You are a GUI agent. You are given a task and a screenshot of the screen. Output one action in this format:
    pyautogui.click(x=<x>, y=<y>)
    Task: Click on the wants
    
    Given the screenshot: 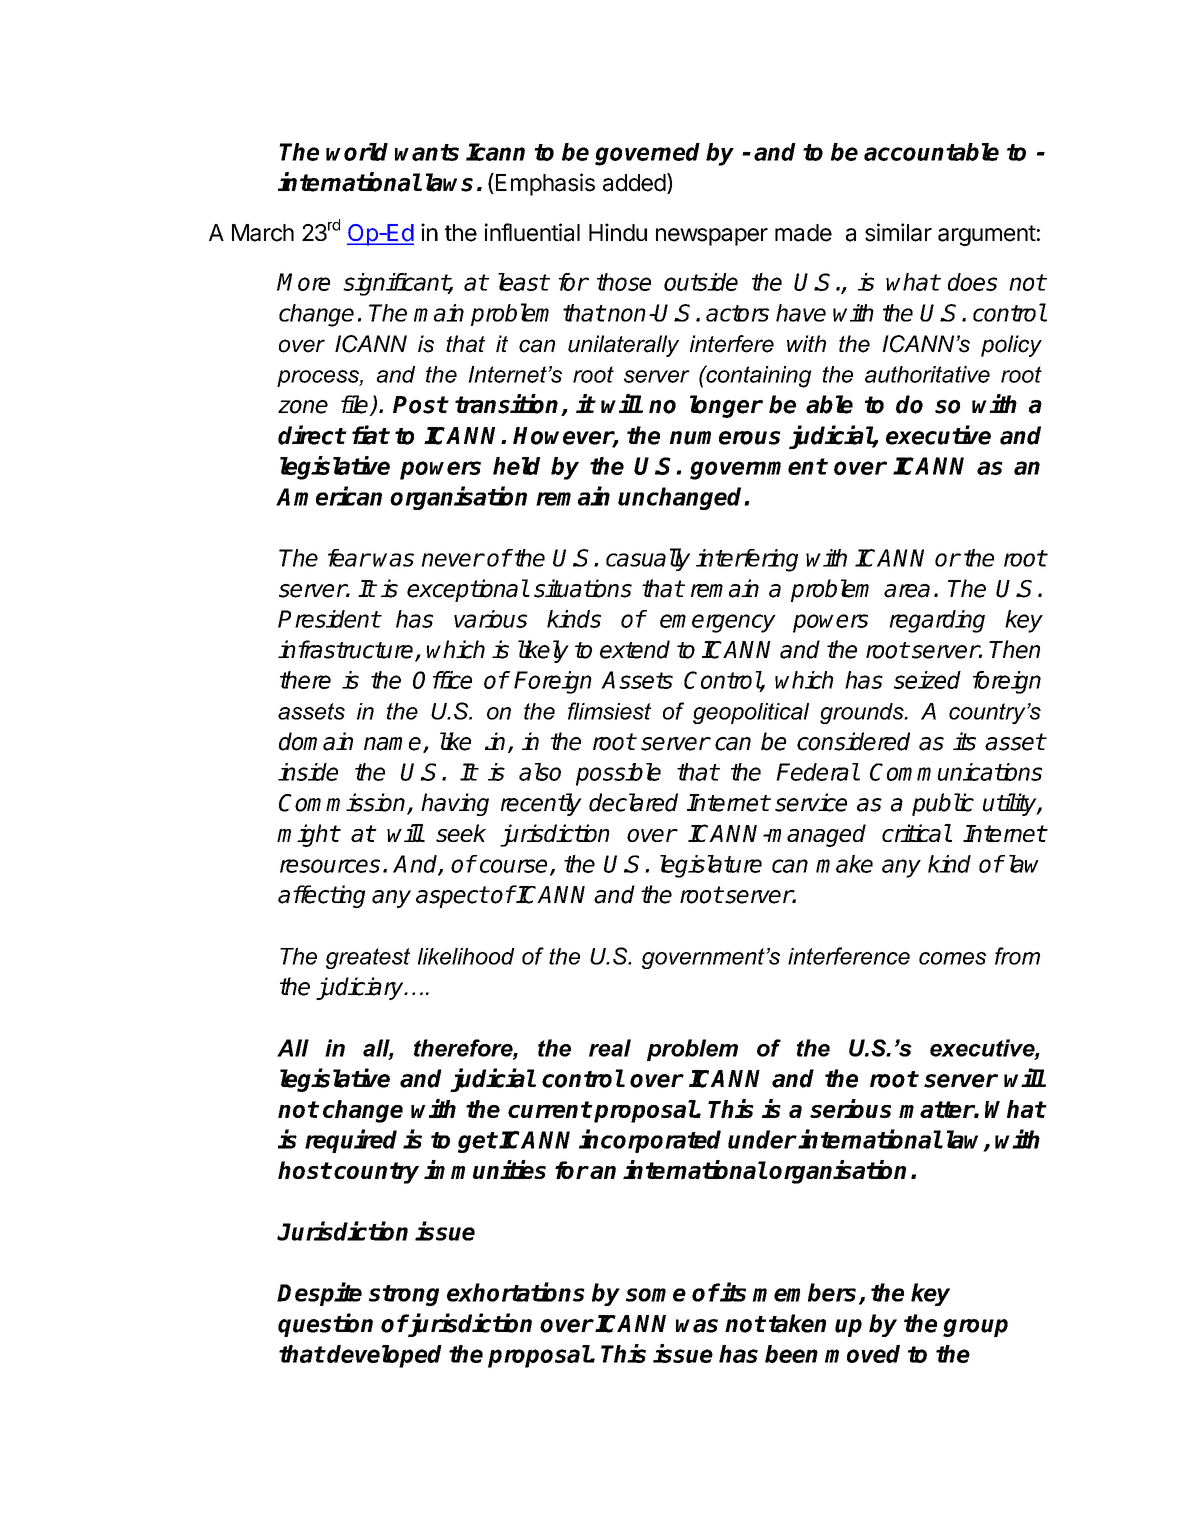 What is the action you would take?
    pyautogui.click(x=427, y=152)
